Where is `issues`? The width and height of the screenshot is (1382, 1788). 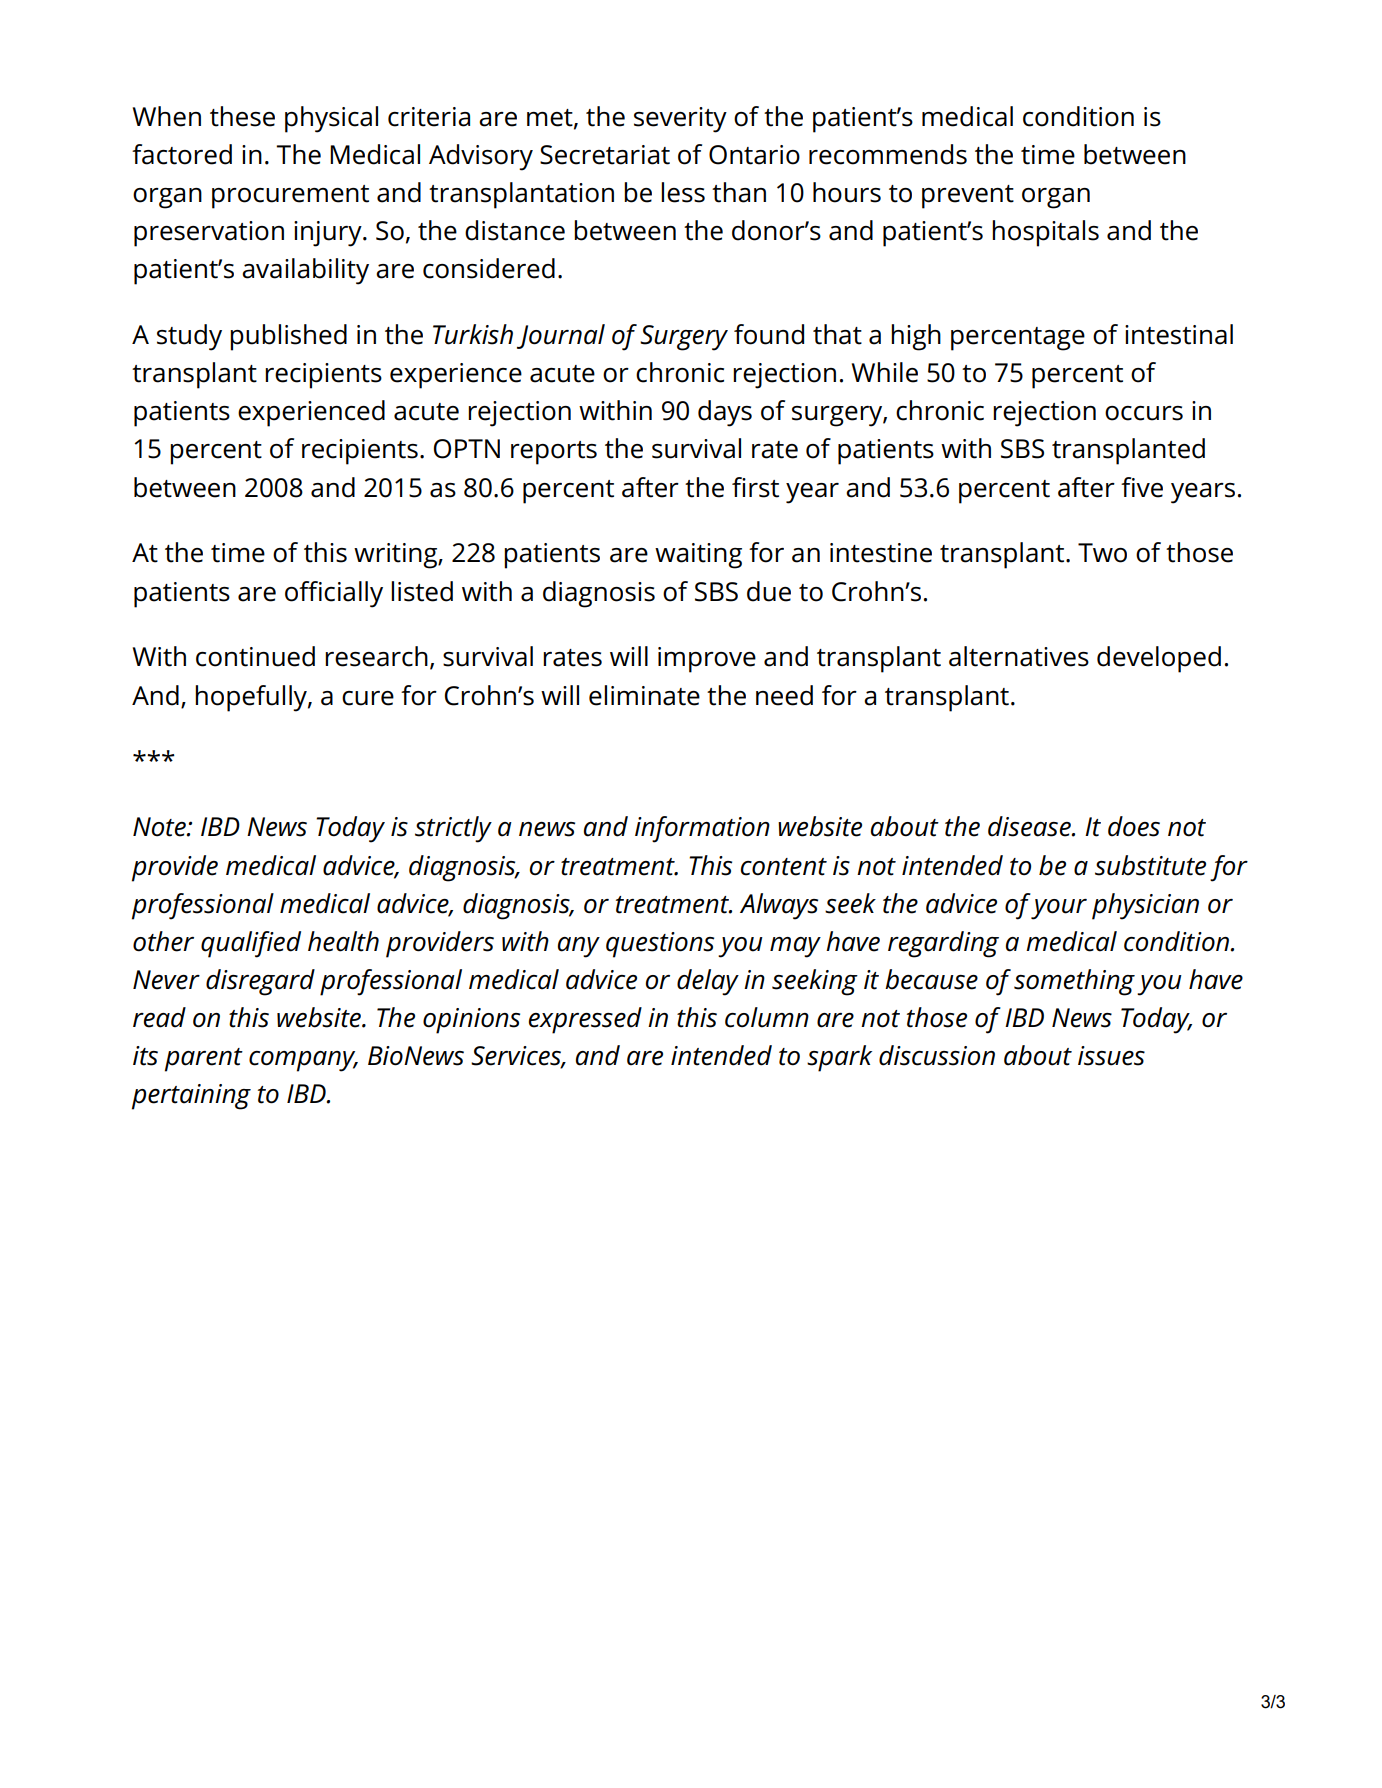 issues is located at coordinates (1111, 1056).
